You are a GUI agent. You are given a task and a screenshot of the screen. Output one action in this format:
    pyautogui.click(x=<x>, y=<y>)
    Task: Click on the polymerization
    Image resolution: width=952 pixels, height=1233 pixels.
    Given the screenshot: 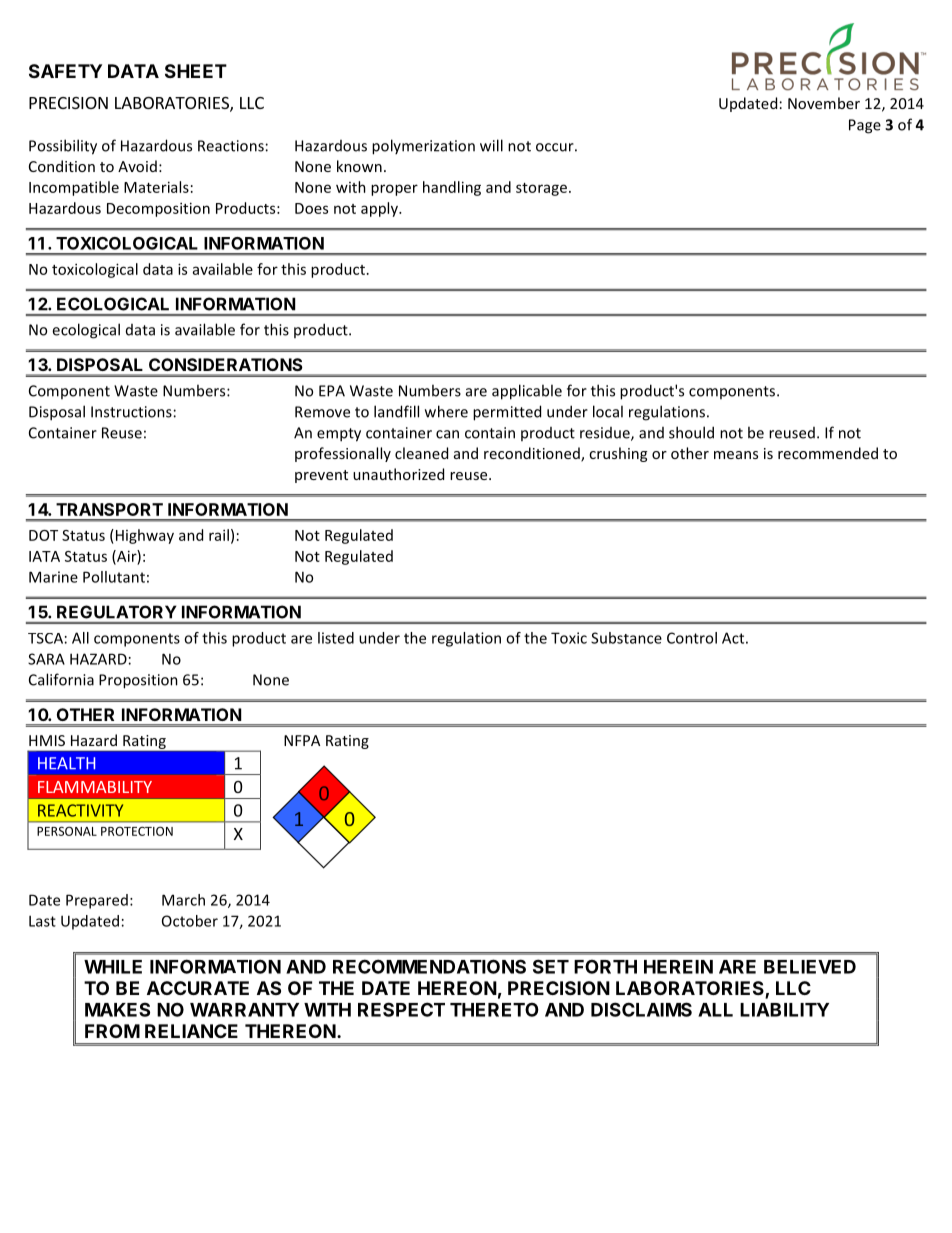 What is the action you would take?
    pyautogui.click(x=423, y=147)
